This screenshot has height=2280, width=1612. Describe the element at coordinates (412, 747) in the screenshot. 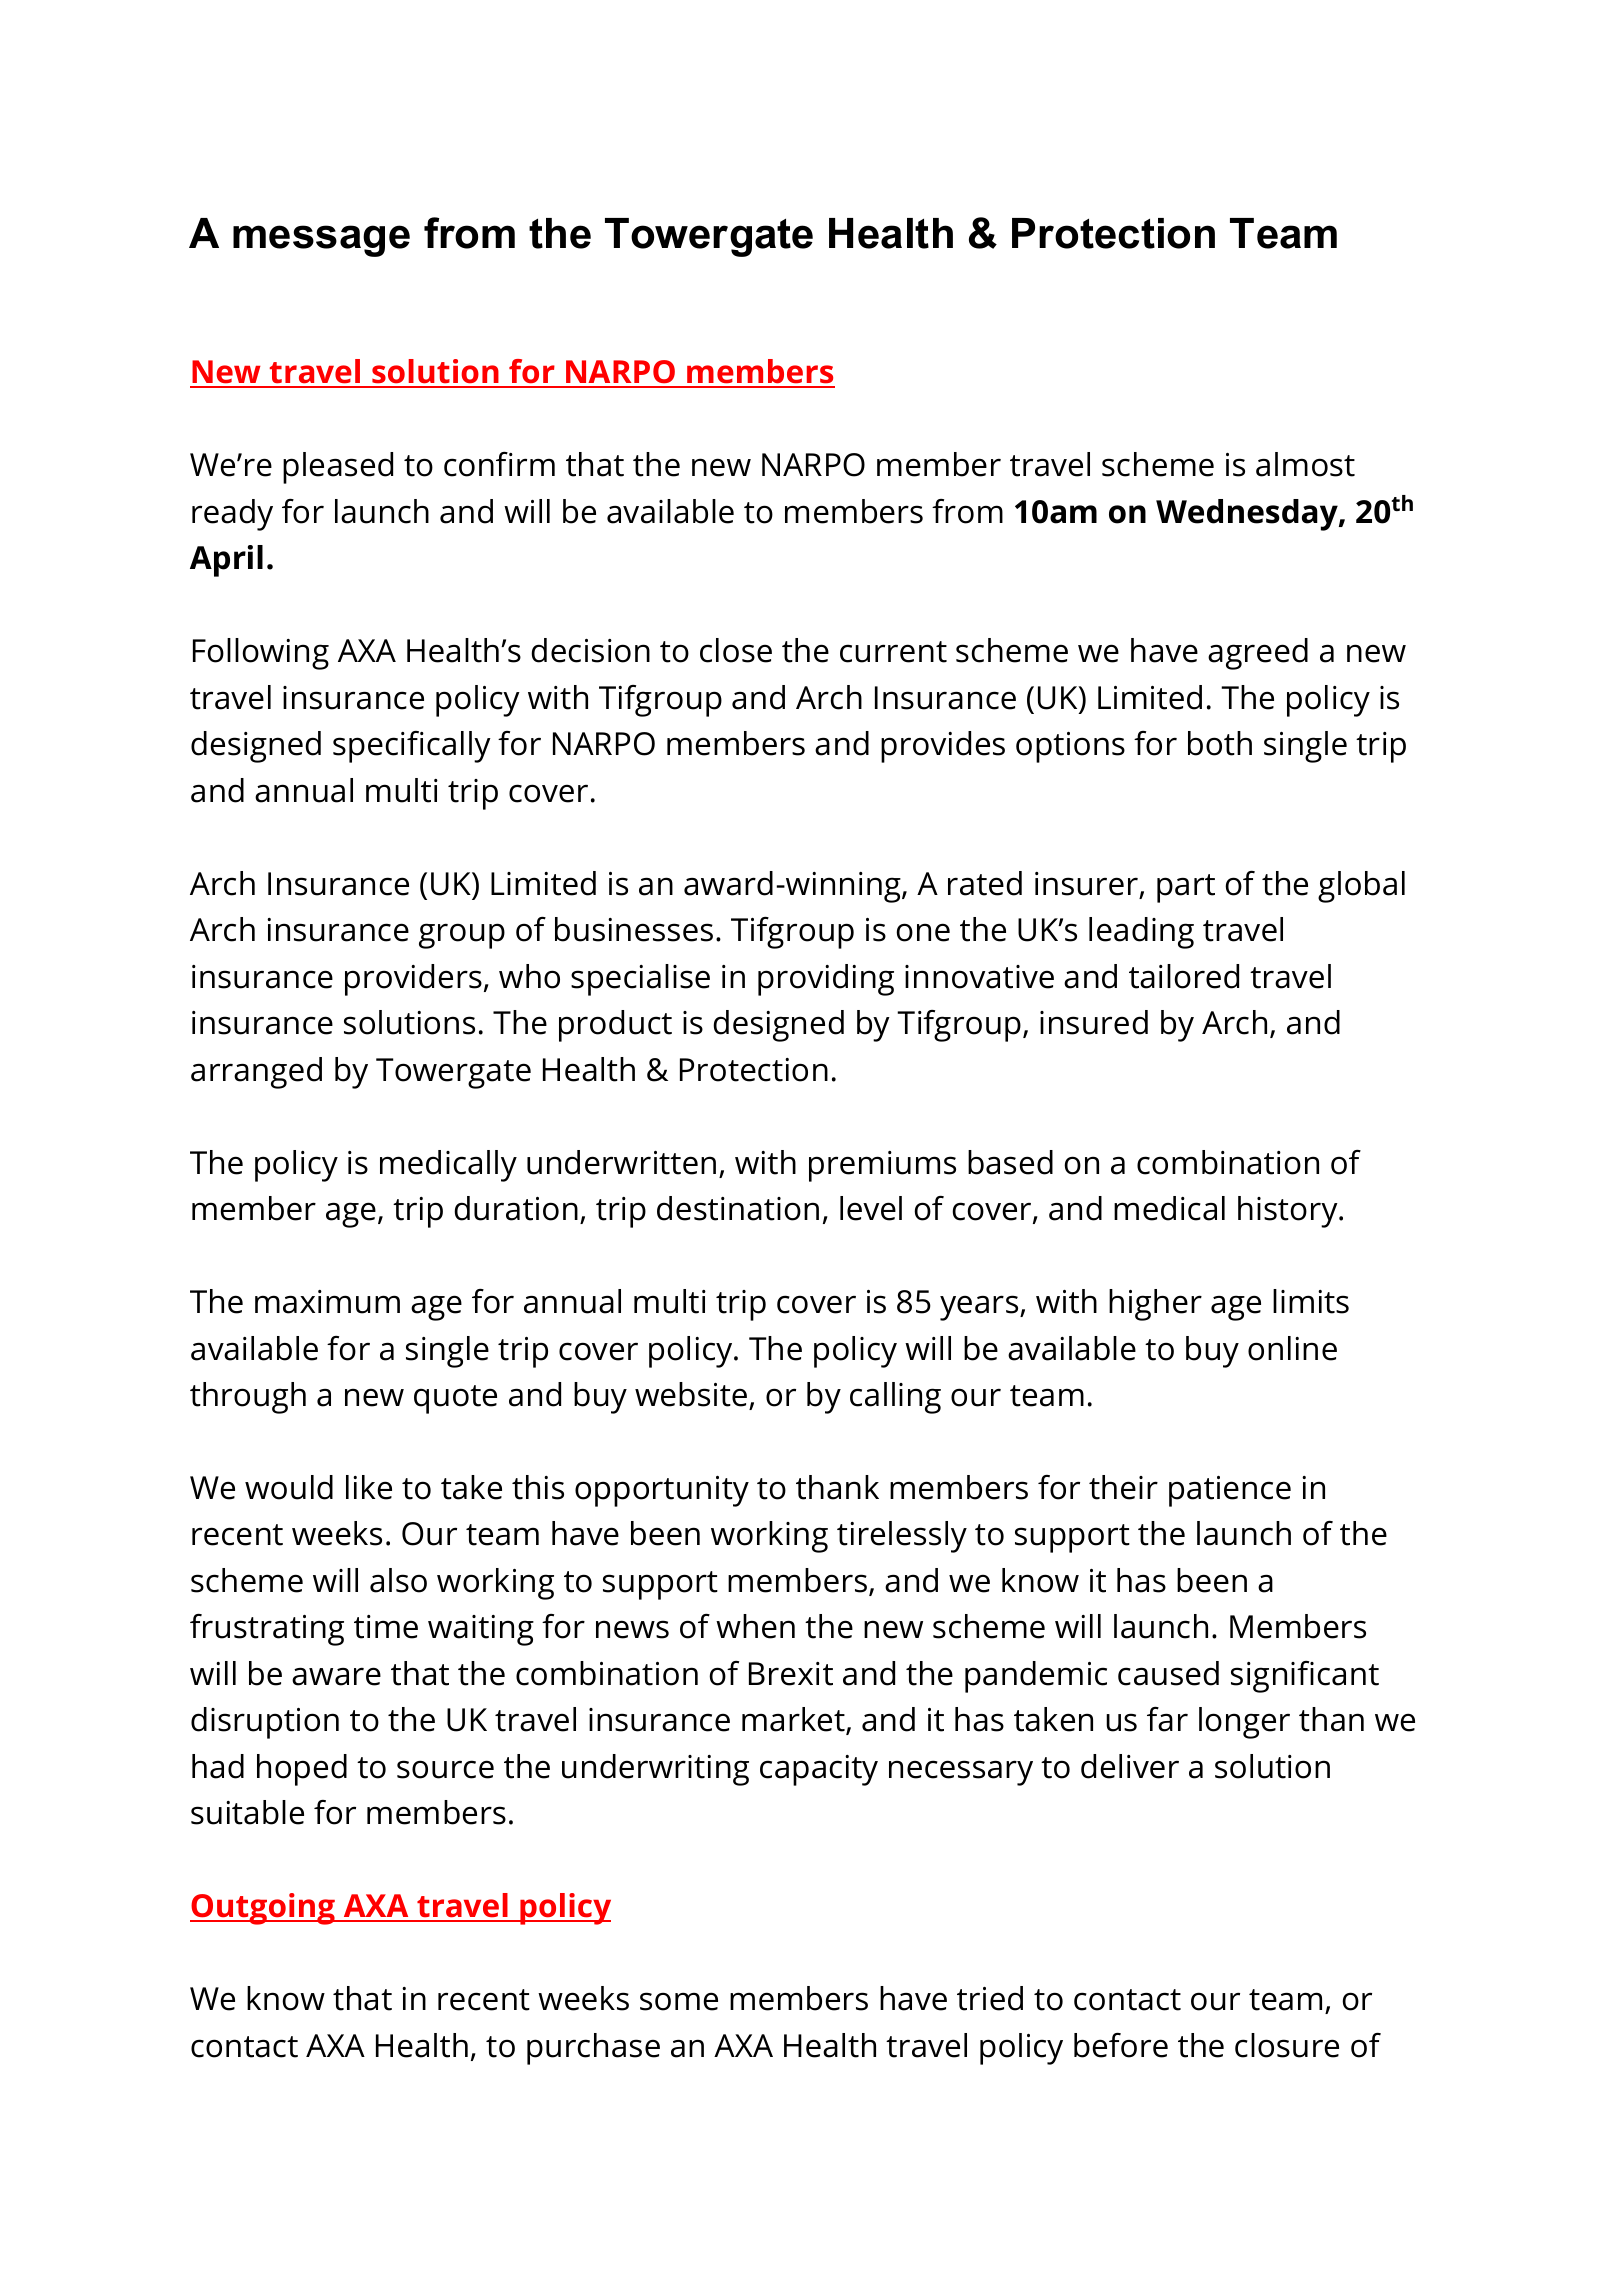

I see `specifically` at that location.
